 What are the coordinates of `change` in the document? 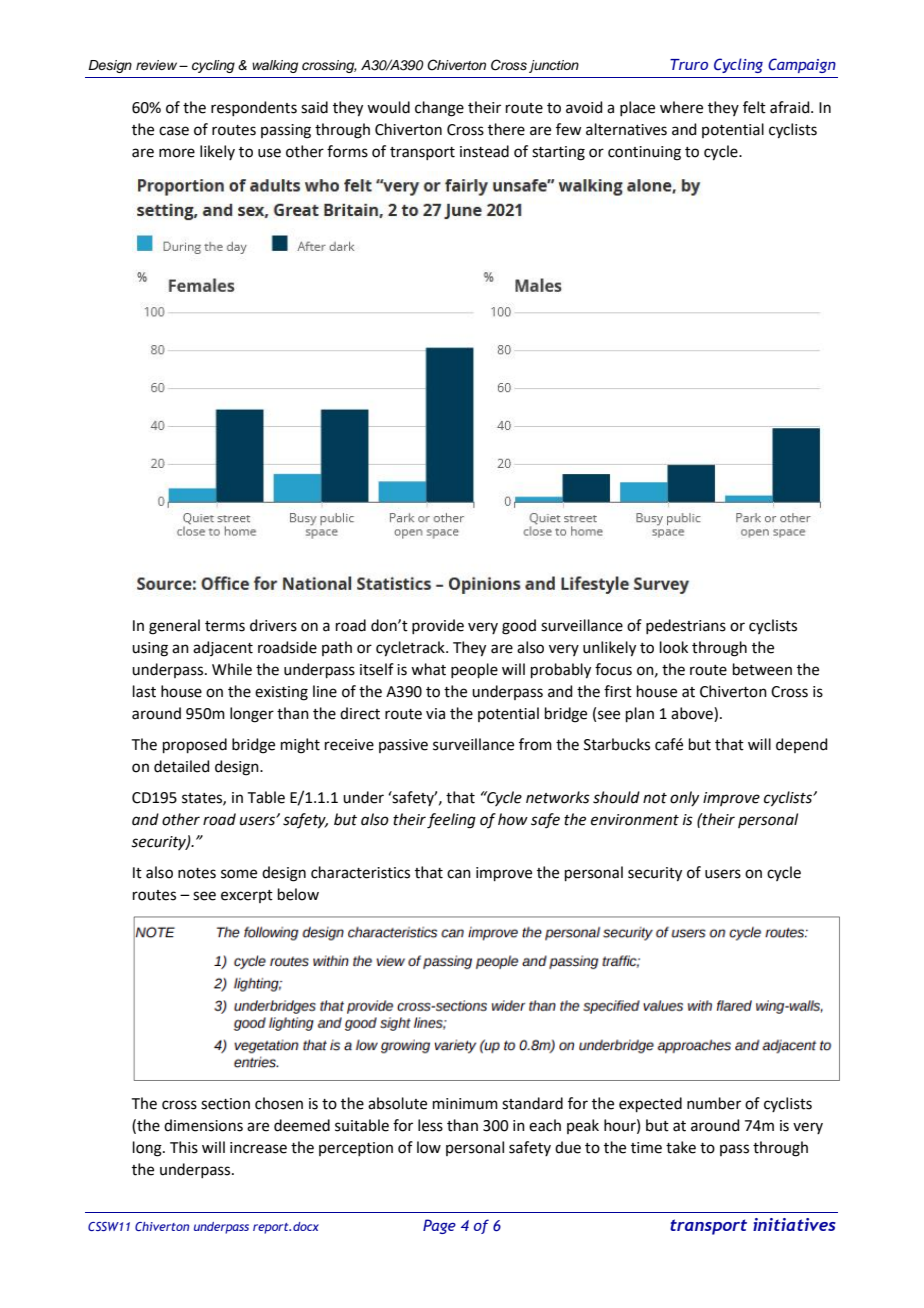 It's located at (439, 109).
